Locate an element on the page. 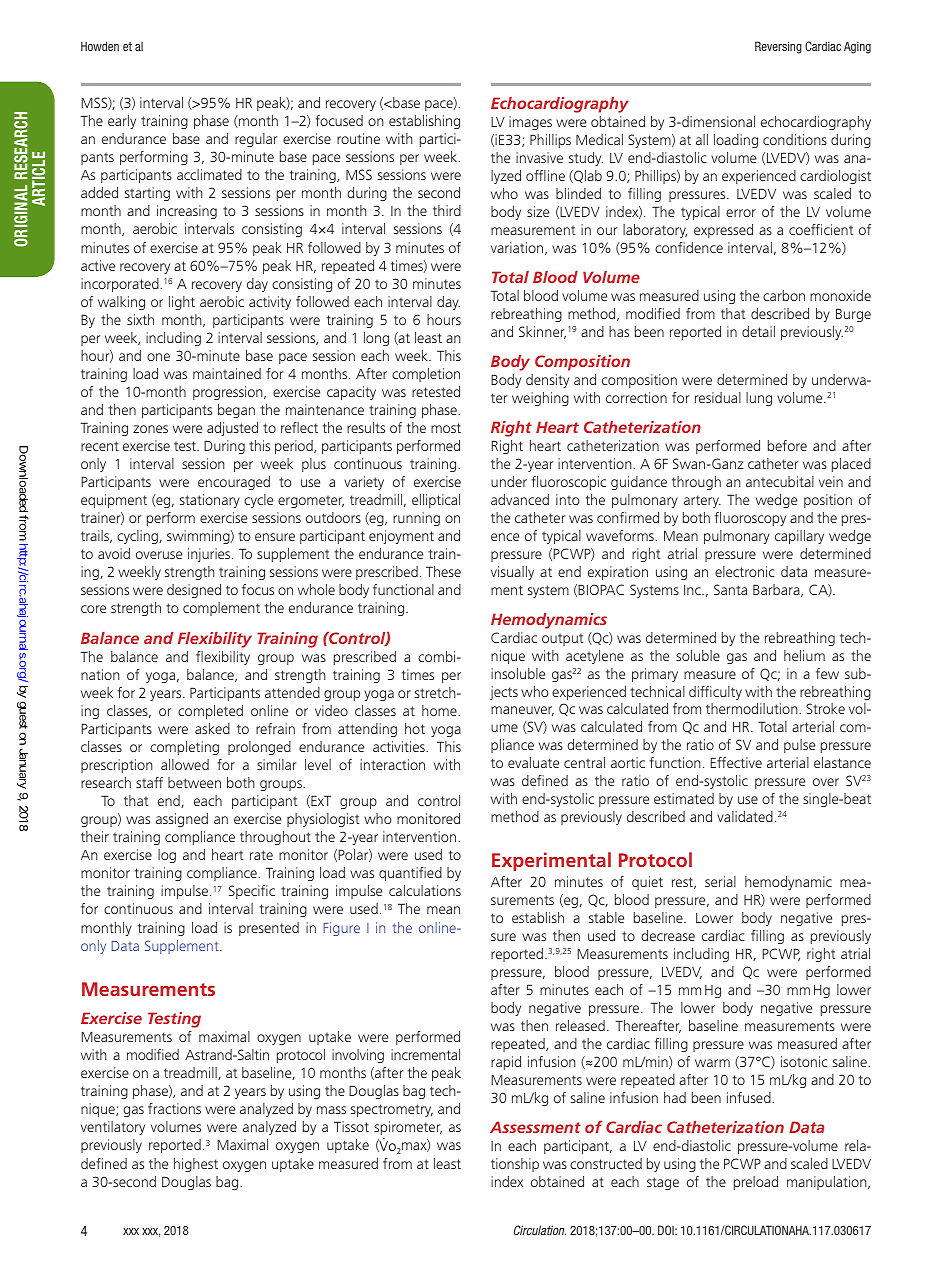  spectrometry is located at coordinates (392, 1110).
